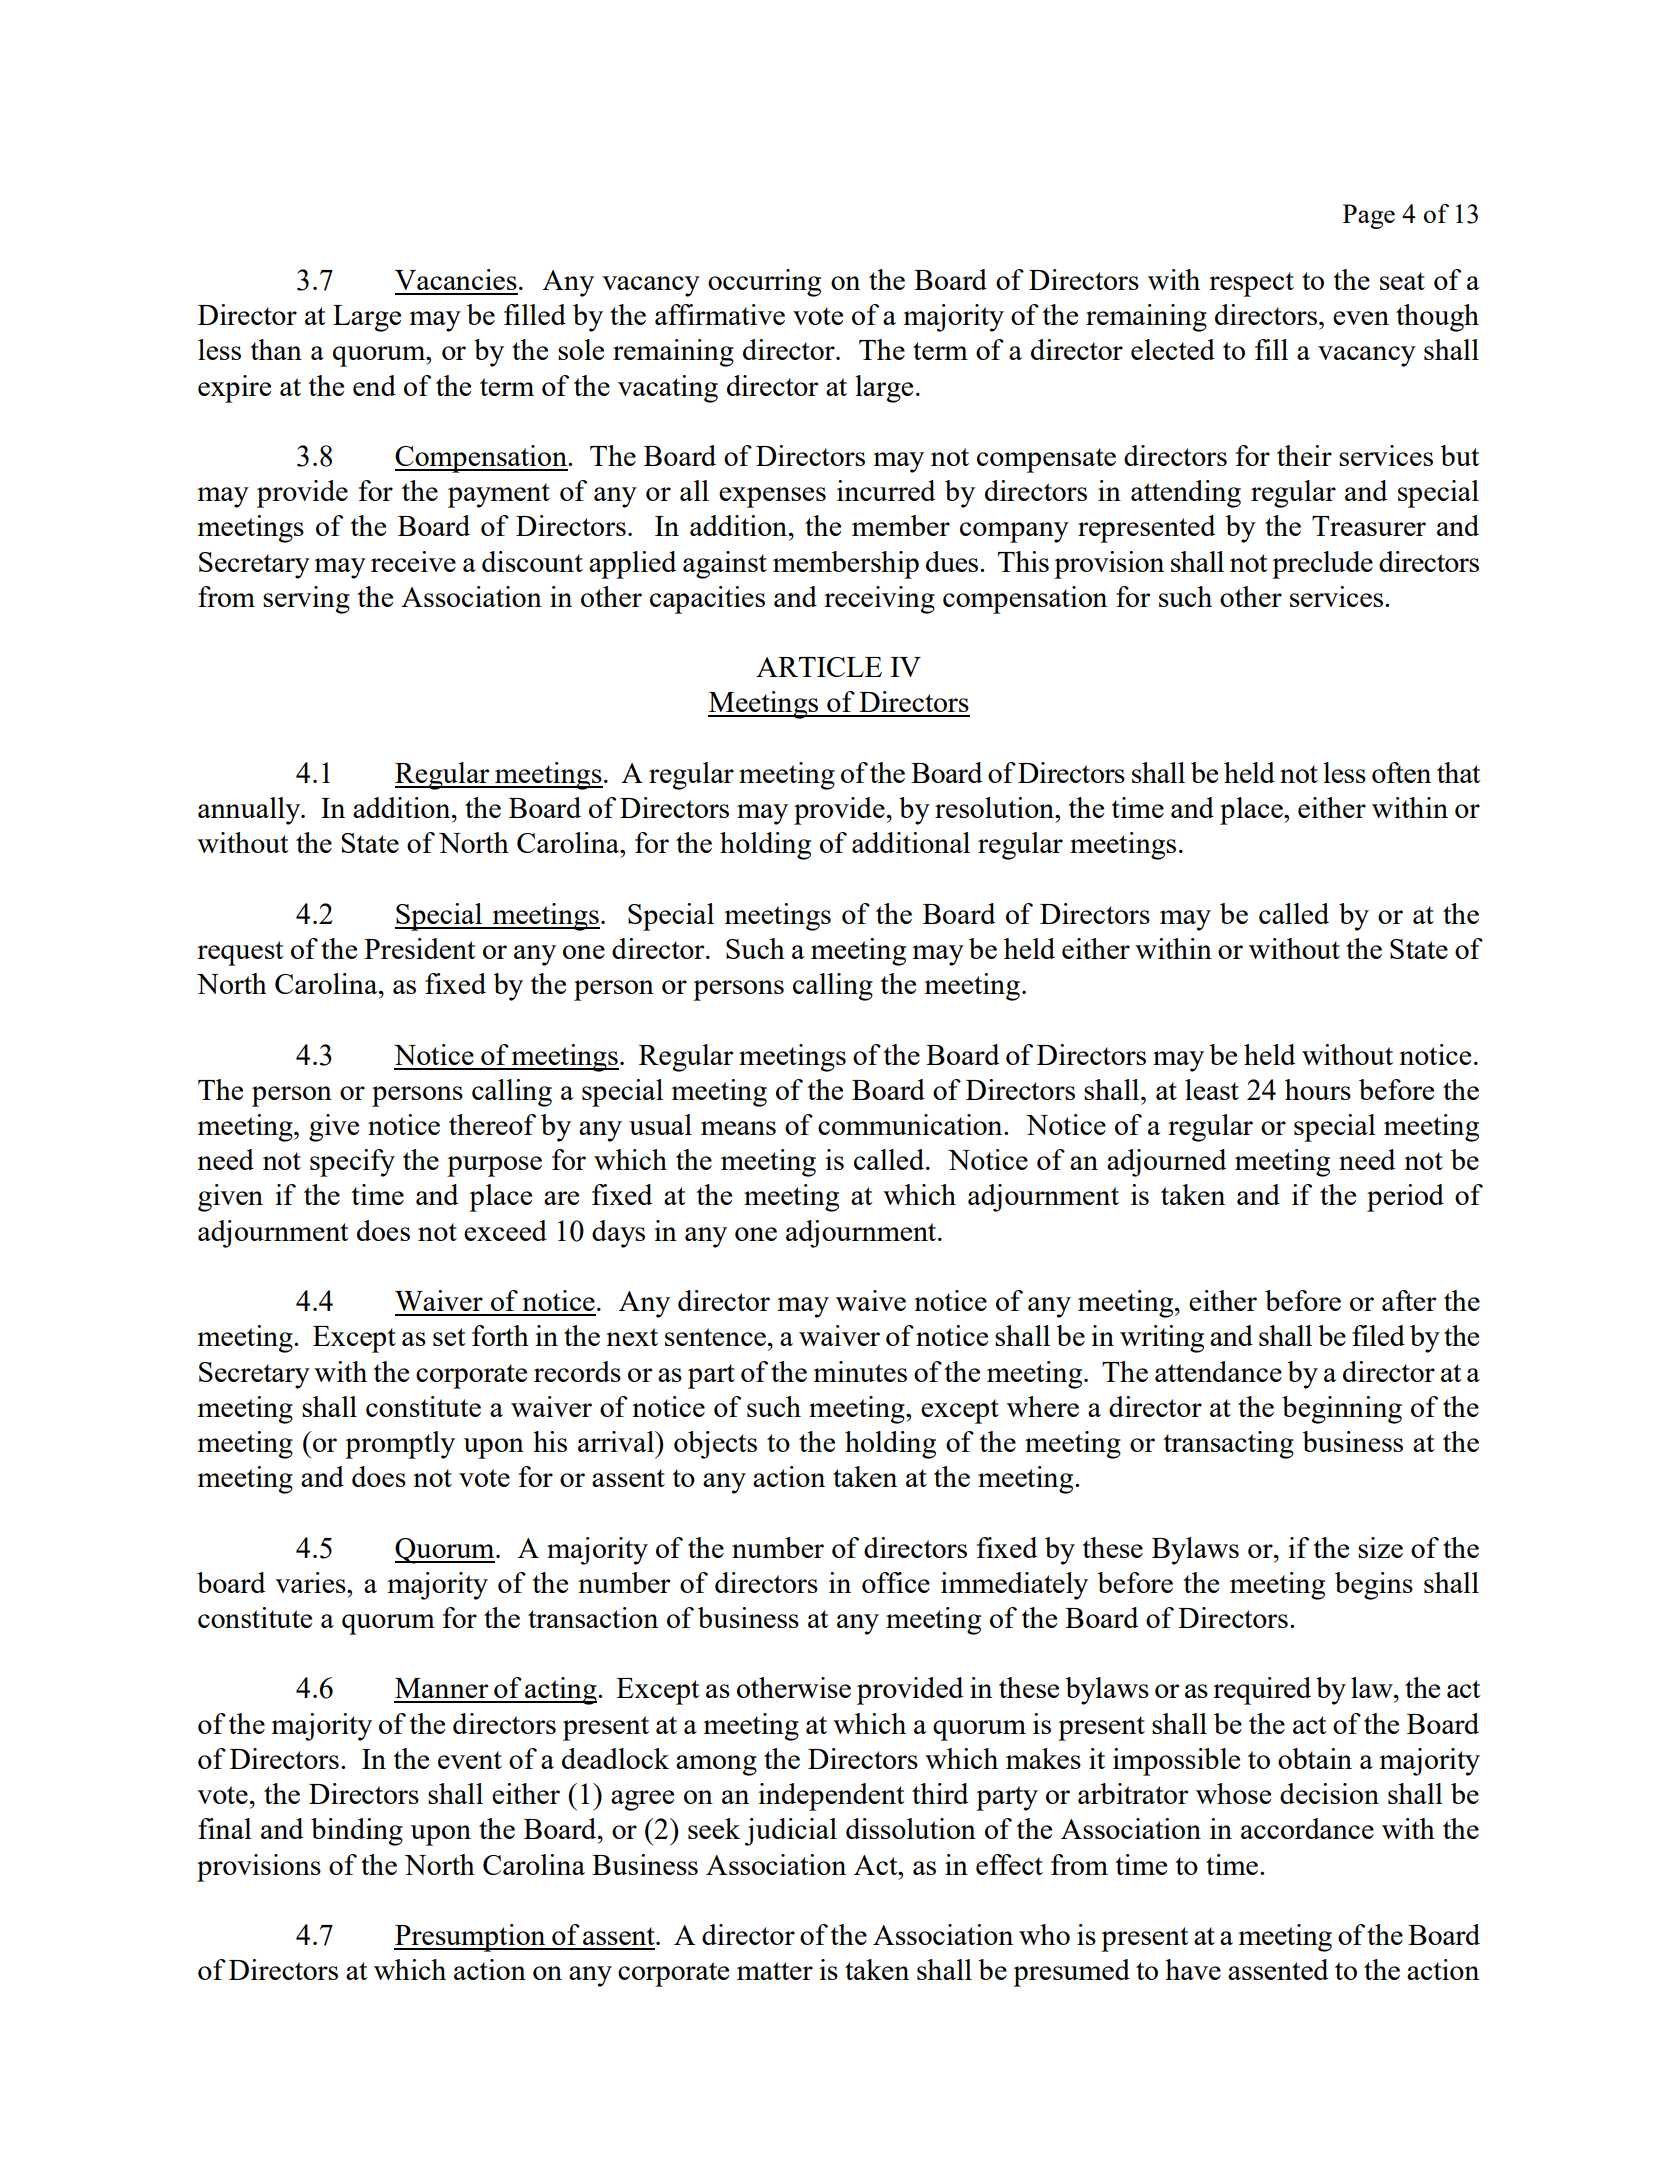 Image resolution: width=1678 pixels, height=2172 pixels. What do you see at coordinates (471, 1938) in the document?
I see `Presumption` at bounding box center [471, 1938].
